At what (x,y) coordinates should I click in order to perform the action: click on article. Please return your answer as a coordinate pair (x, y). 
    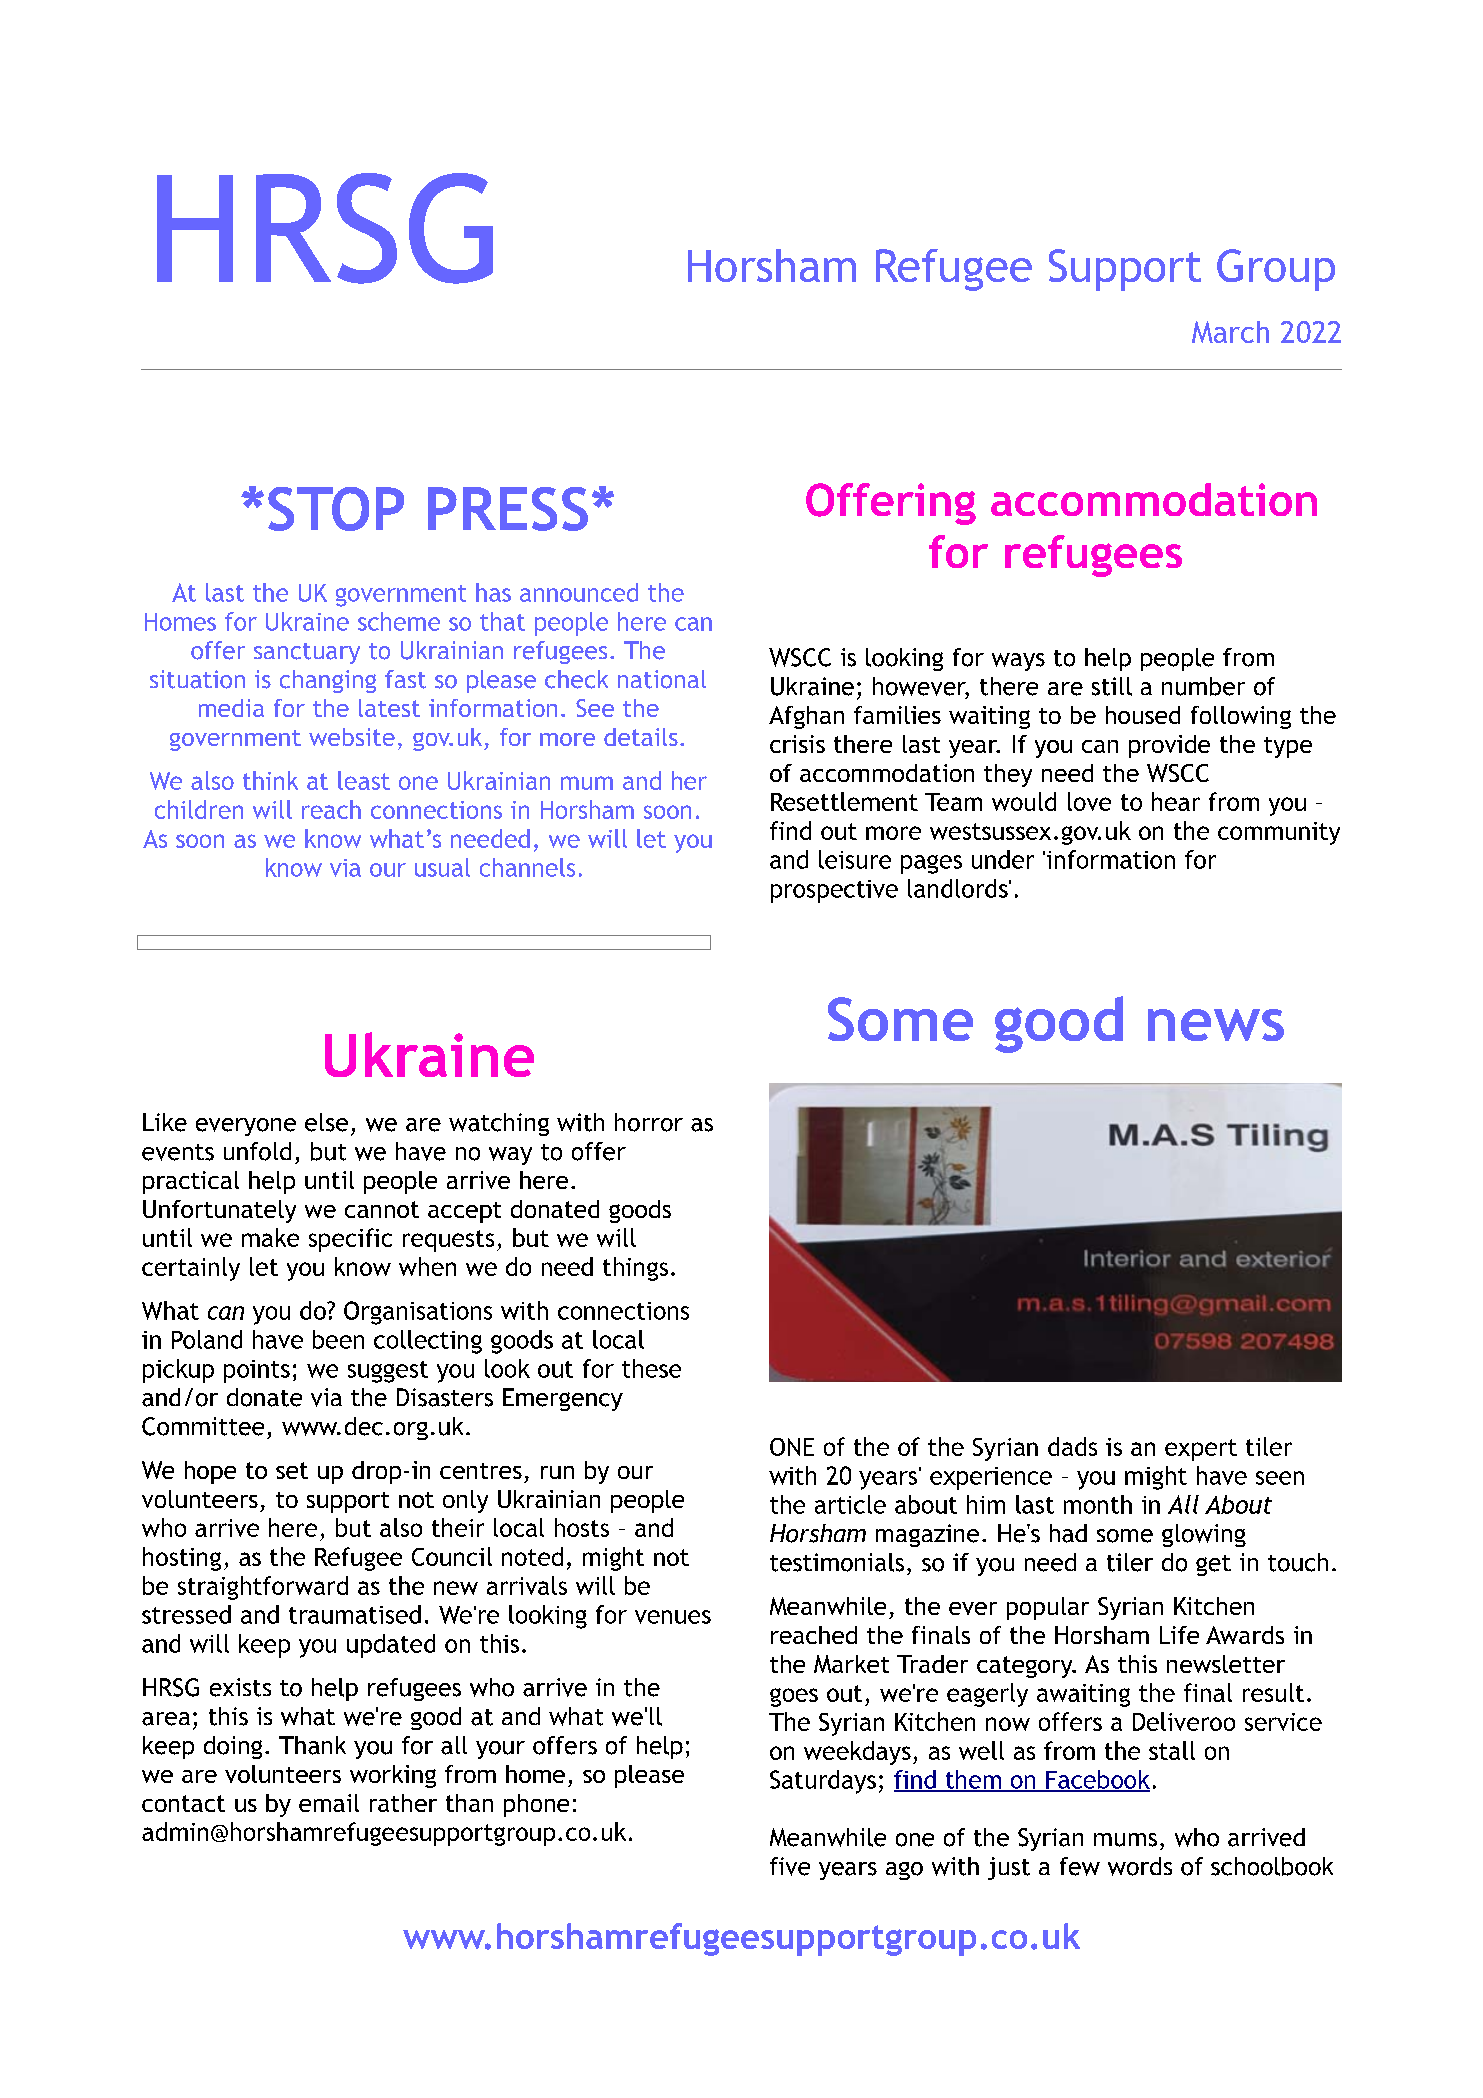
    Looking at the image, I should click on (850, 1504).
